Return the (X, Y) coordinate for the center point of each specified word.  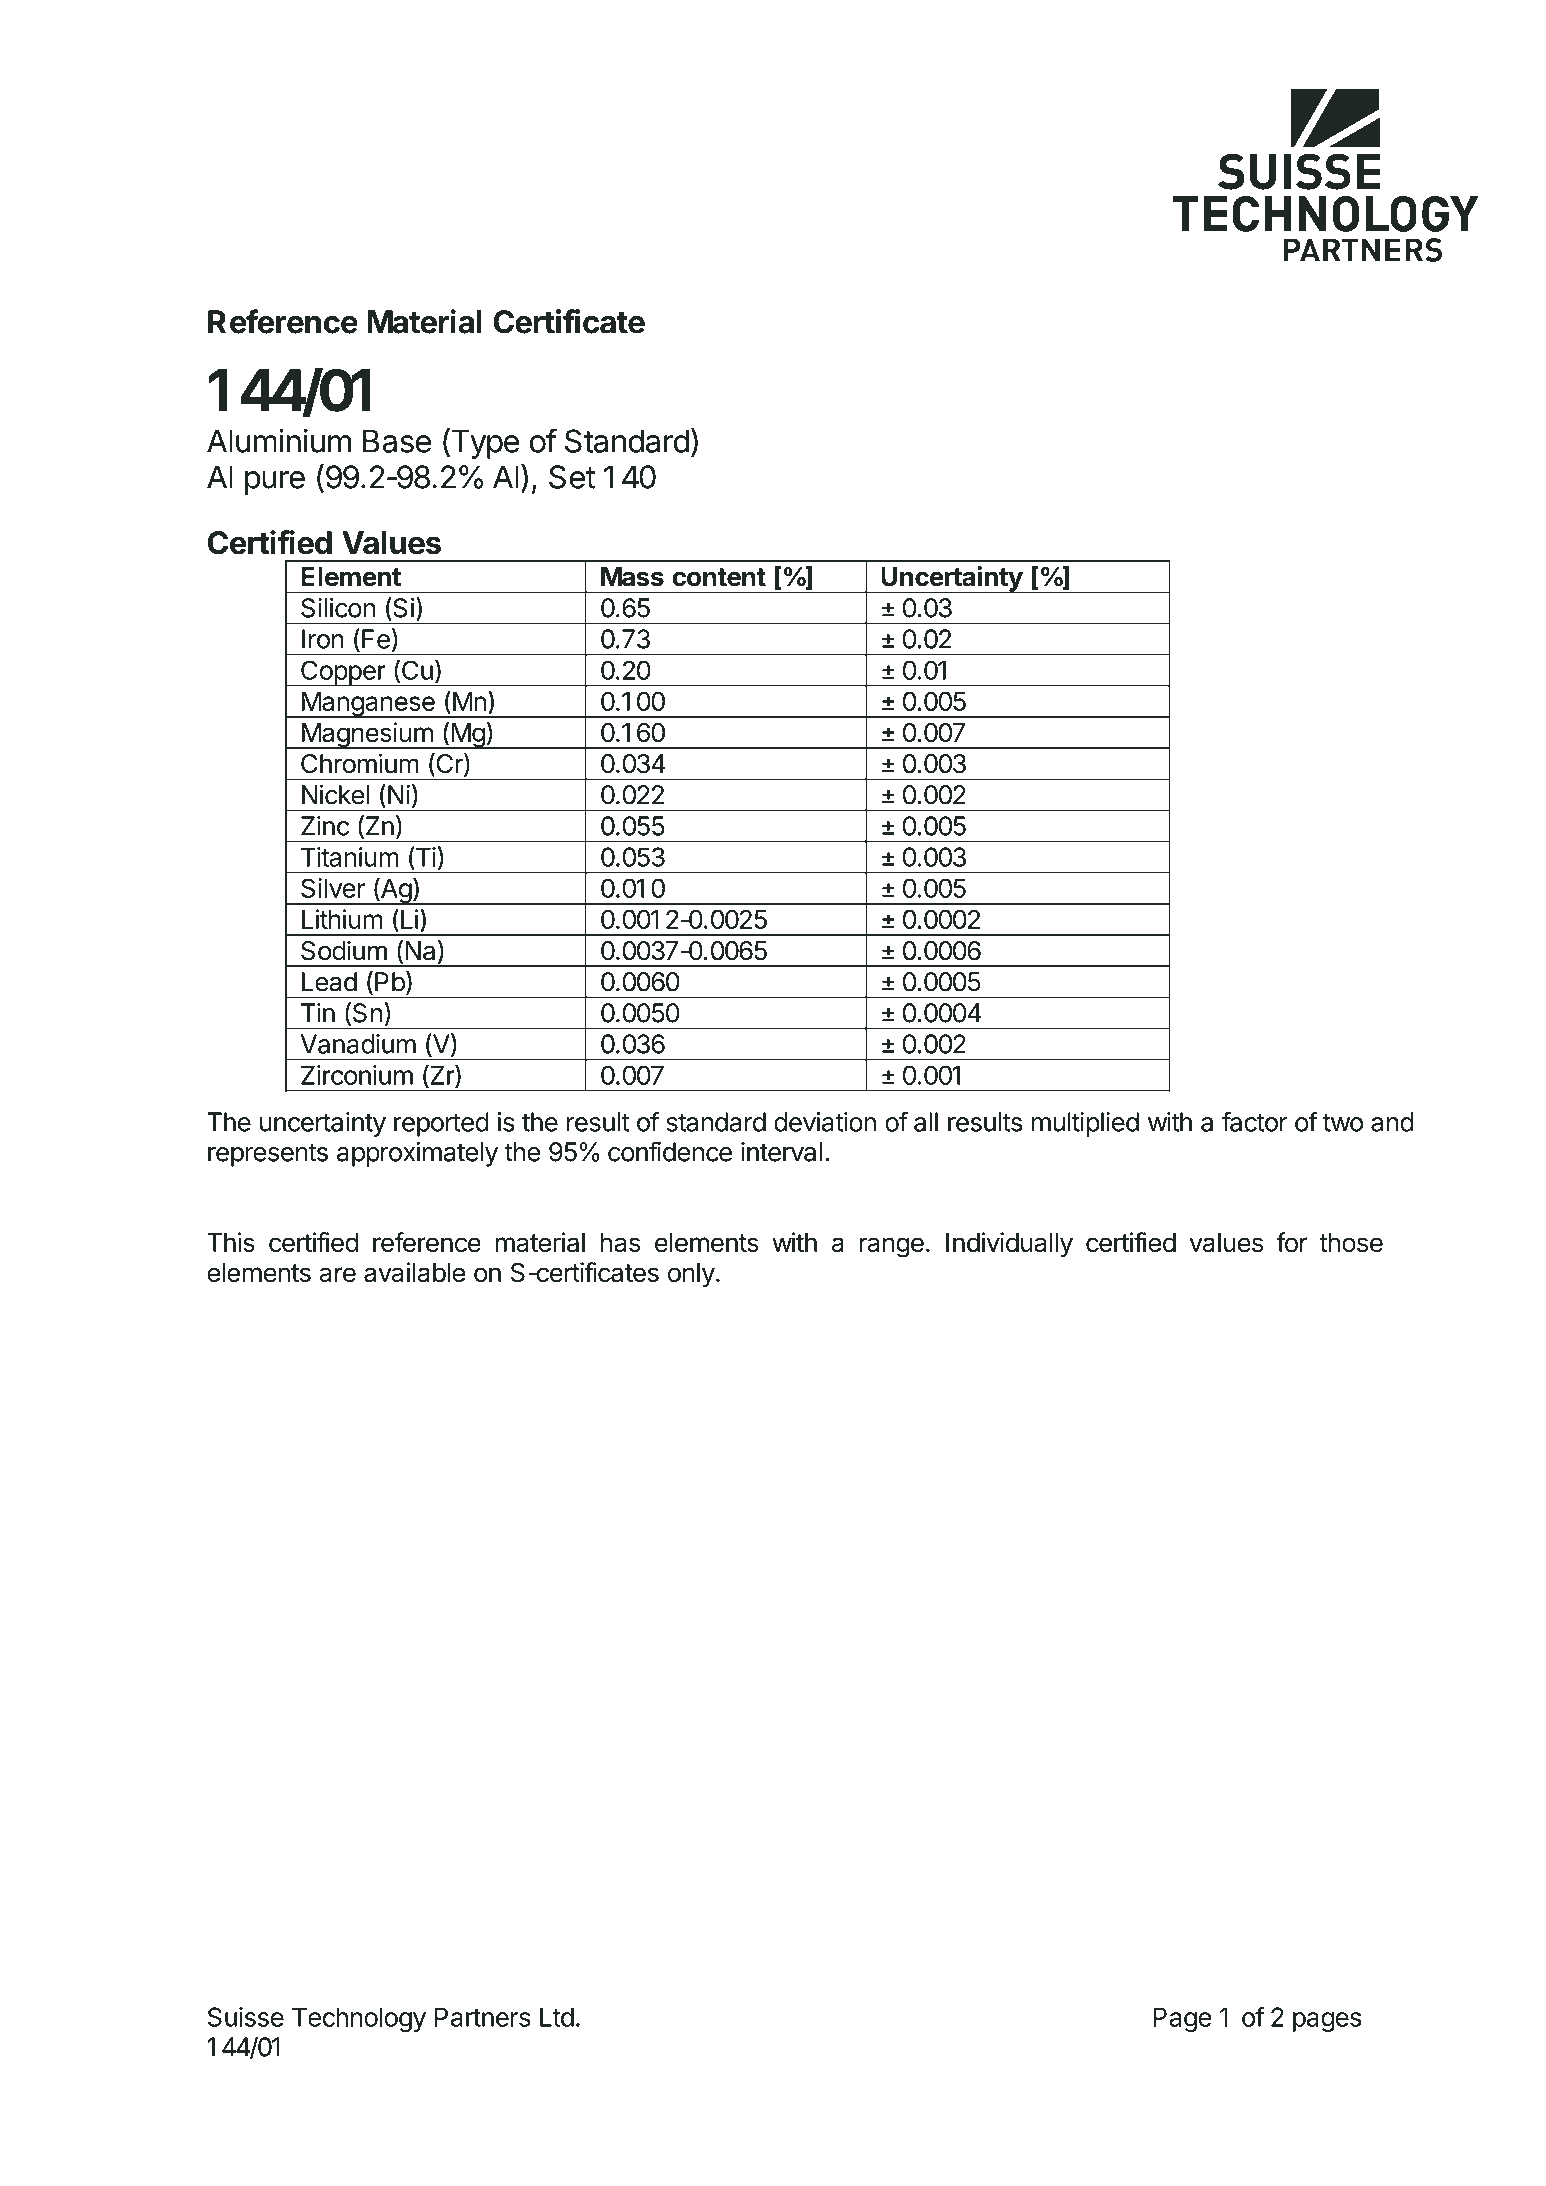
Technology (359, 2019)
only (691, 1275)
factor (1255, 1121)
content (719, 577)
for (1292, 1242)
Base (397, 441)
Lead (329, 982)
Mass (632, 577)
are (338, 1274)
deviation (825, 1122)
